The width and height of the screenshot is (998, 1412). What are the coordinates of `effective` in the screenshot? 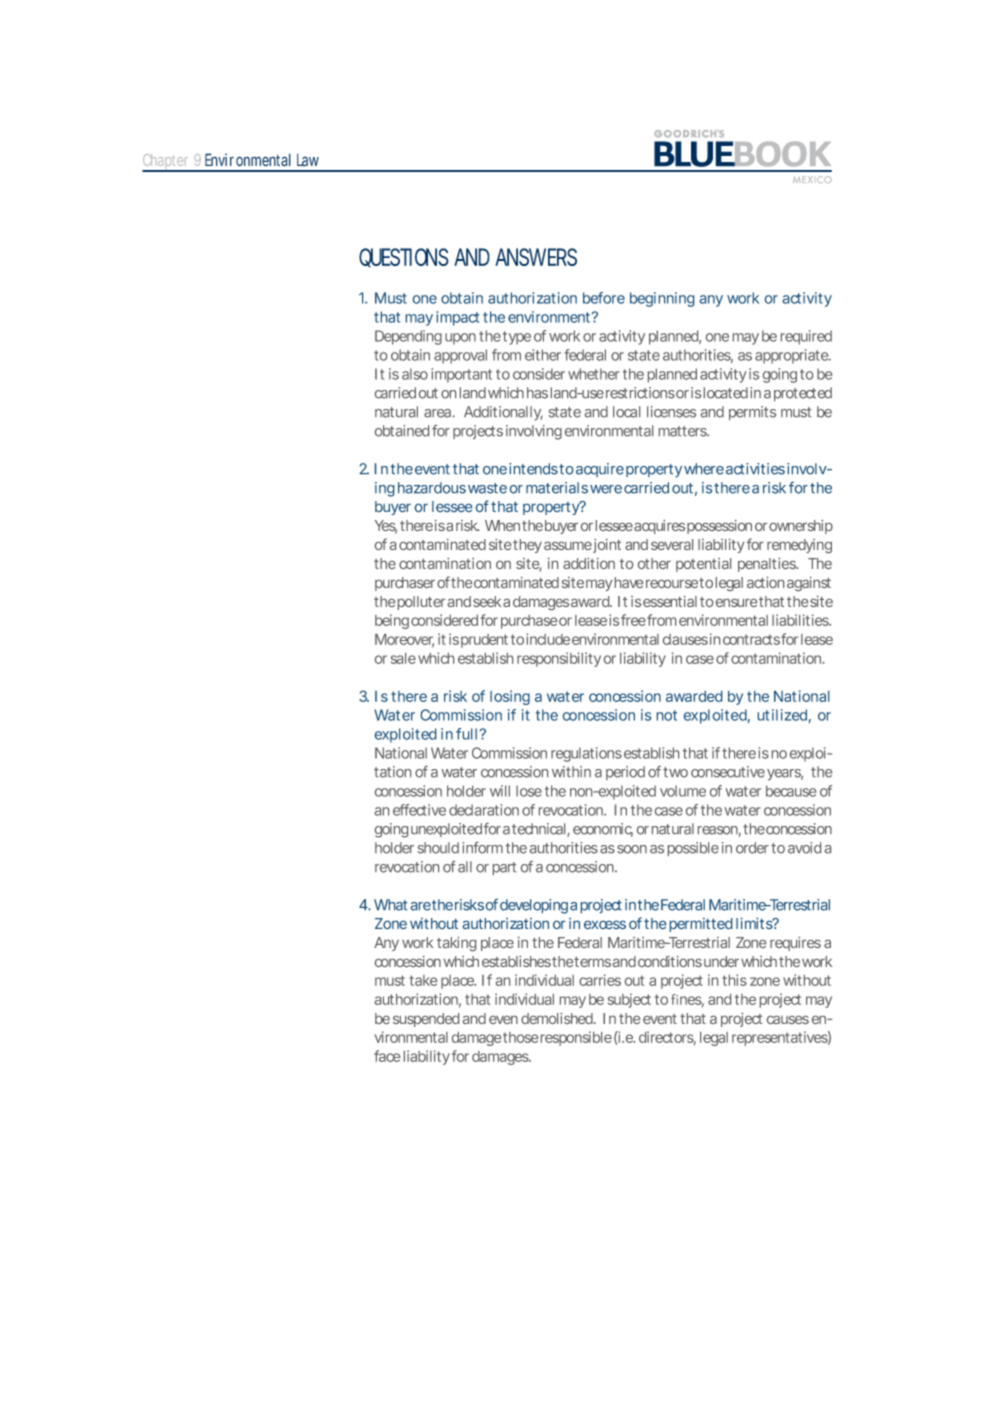 It's located at (419, 810).
